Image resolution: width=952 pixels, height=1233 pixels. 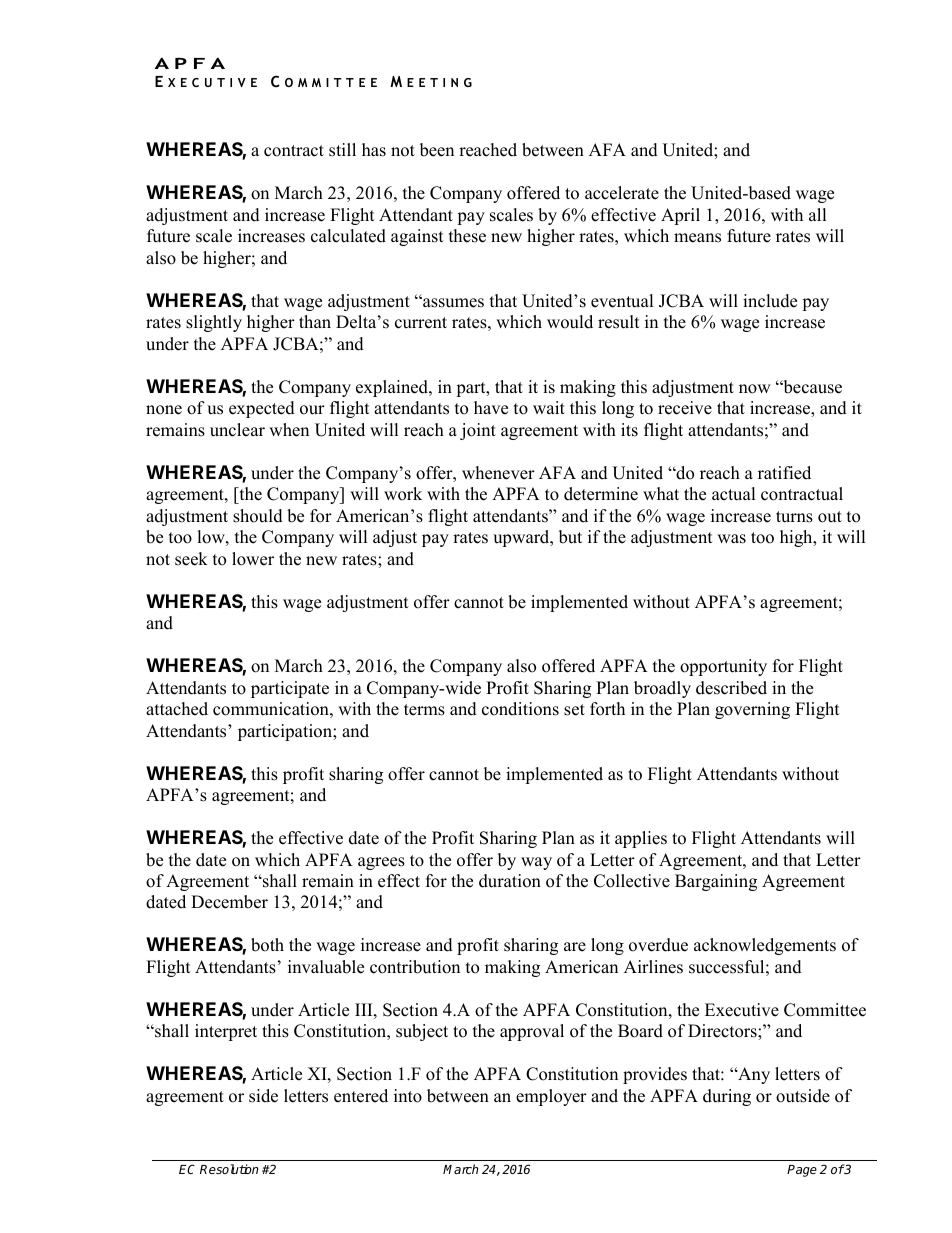 What do you see at coordinates (510, 881) in the document?
I see `duration` at bounding box center [510, 881].
